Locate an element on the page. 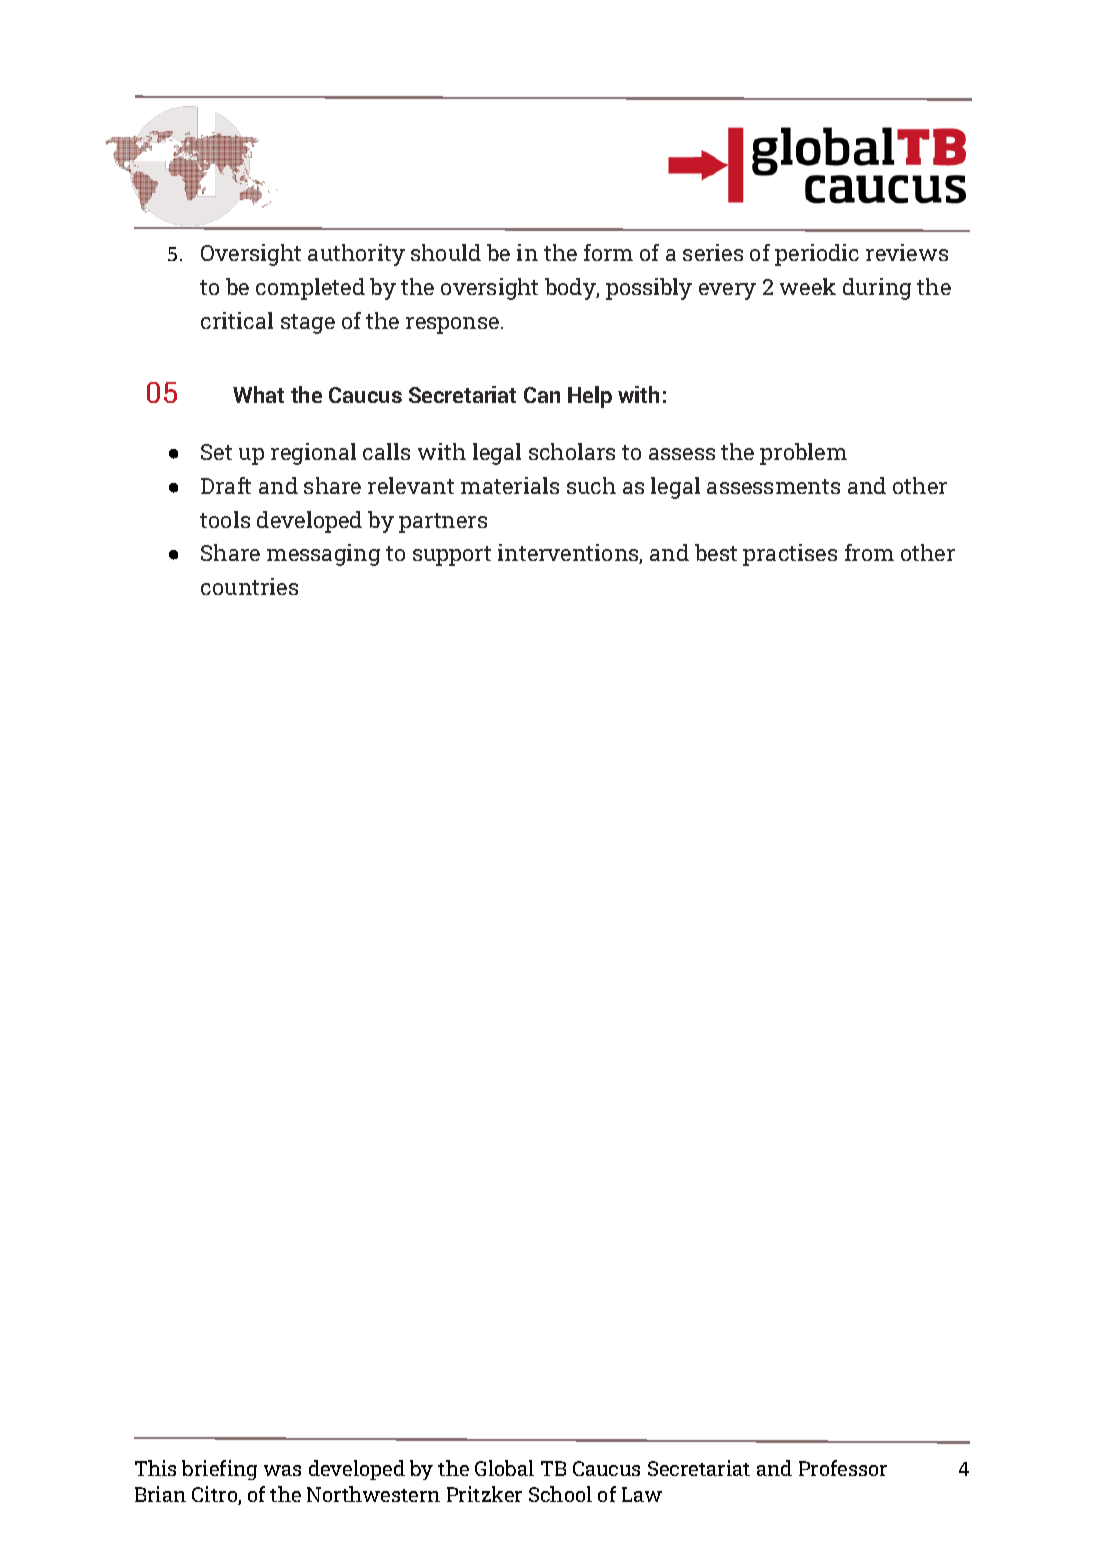  week is located at coordinates (808, 286).
